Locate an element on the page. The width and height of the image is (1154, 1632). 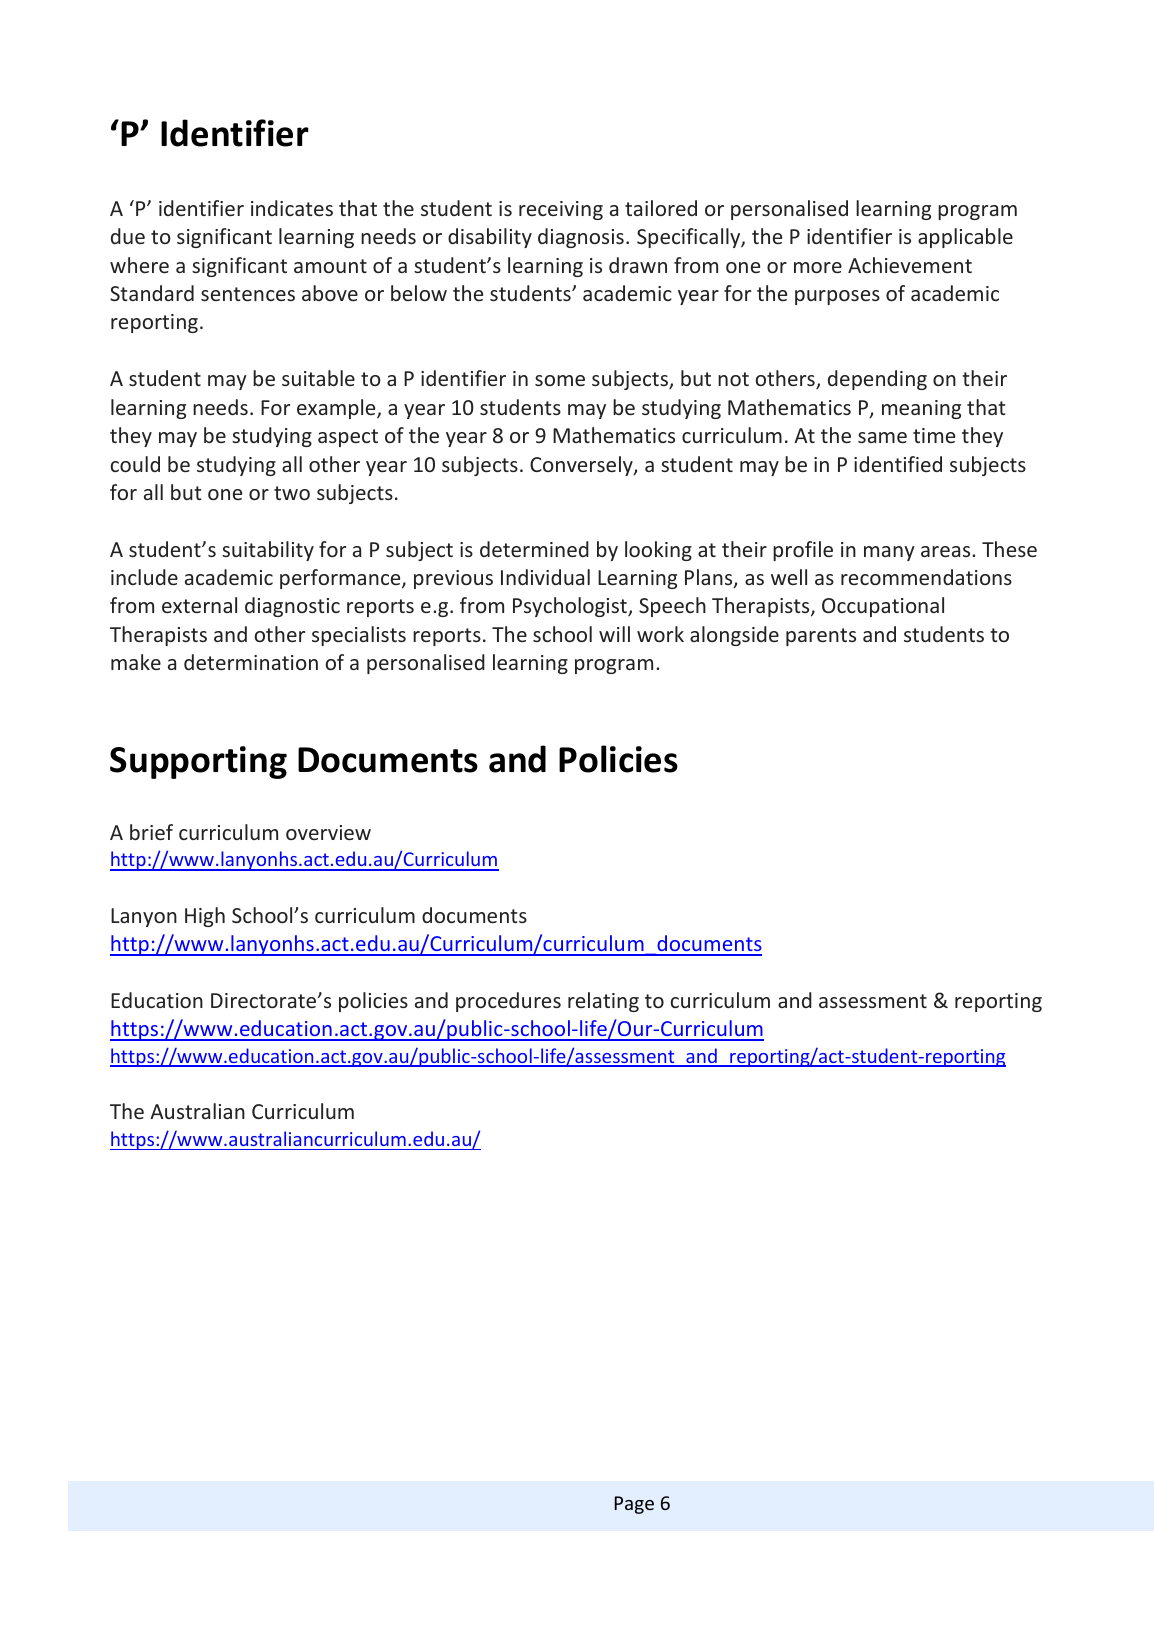
relating is located at coordinates (603, 1002).
